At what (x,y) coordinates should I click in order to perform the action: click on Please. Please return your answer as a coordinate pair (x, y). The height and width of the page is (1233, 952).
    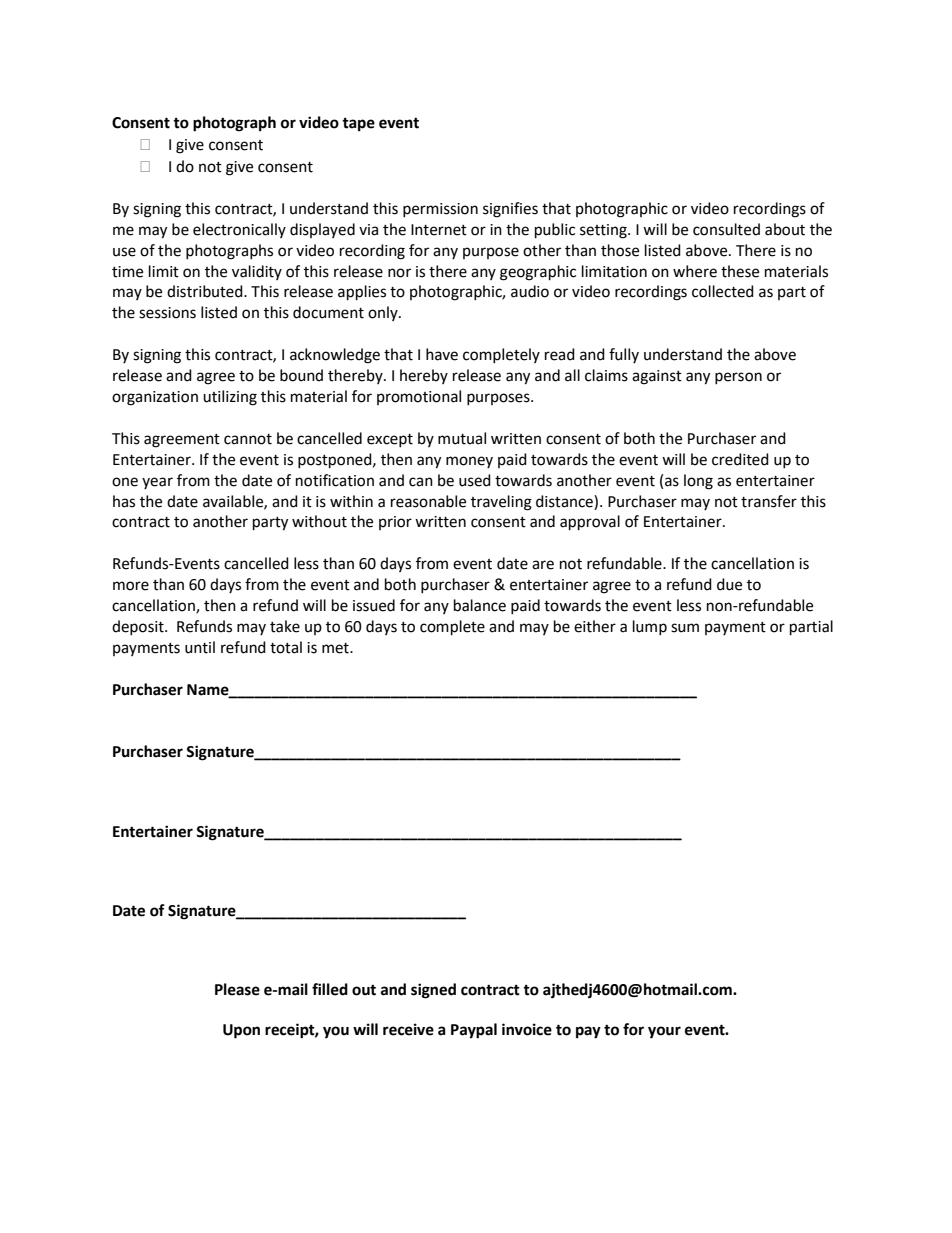
    Looking at the image, I should click on (237, 989).
